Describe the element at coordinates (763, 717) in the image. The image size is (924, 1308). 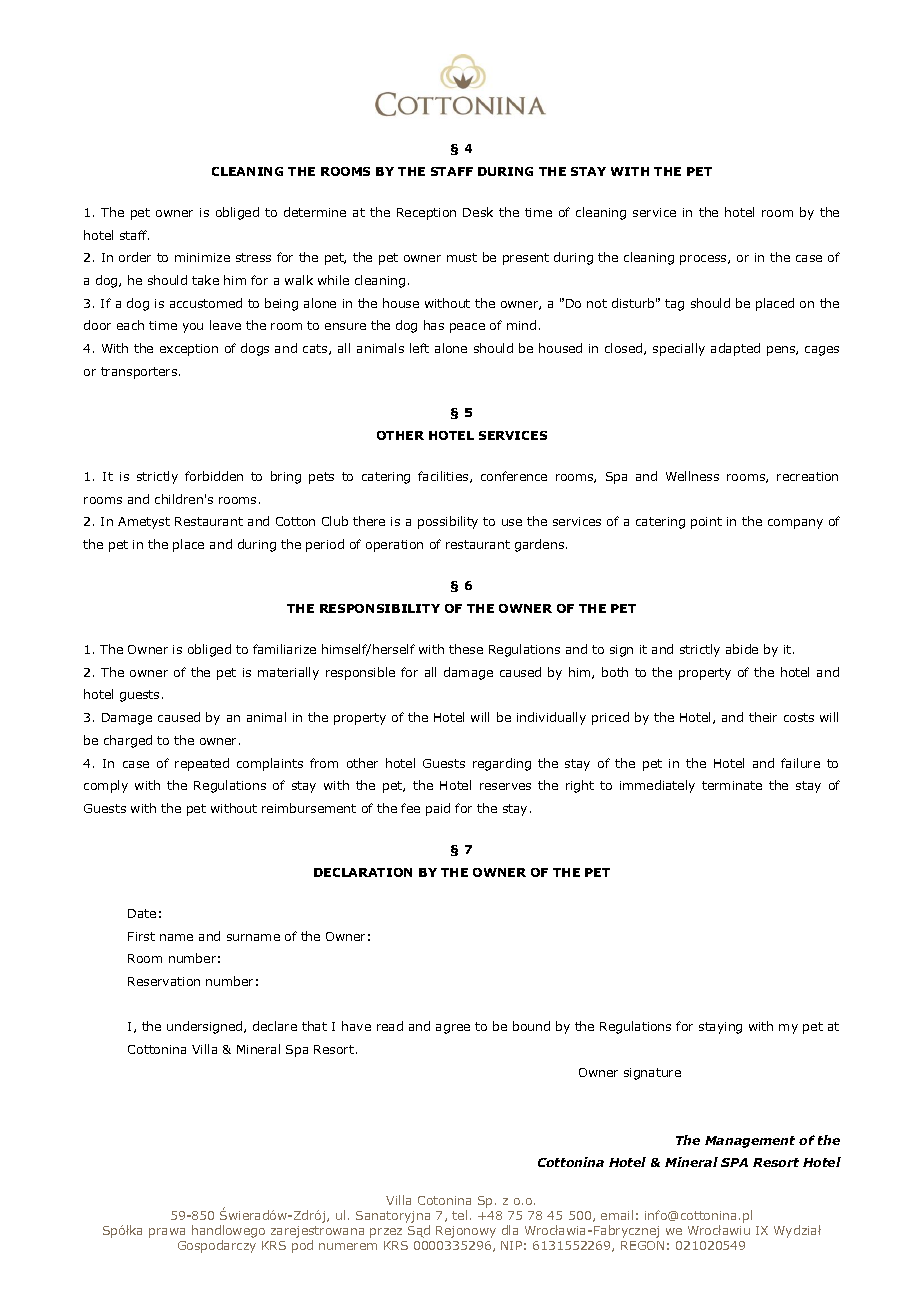
I see `their` at that location.
